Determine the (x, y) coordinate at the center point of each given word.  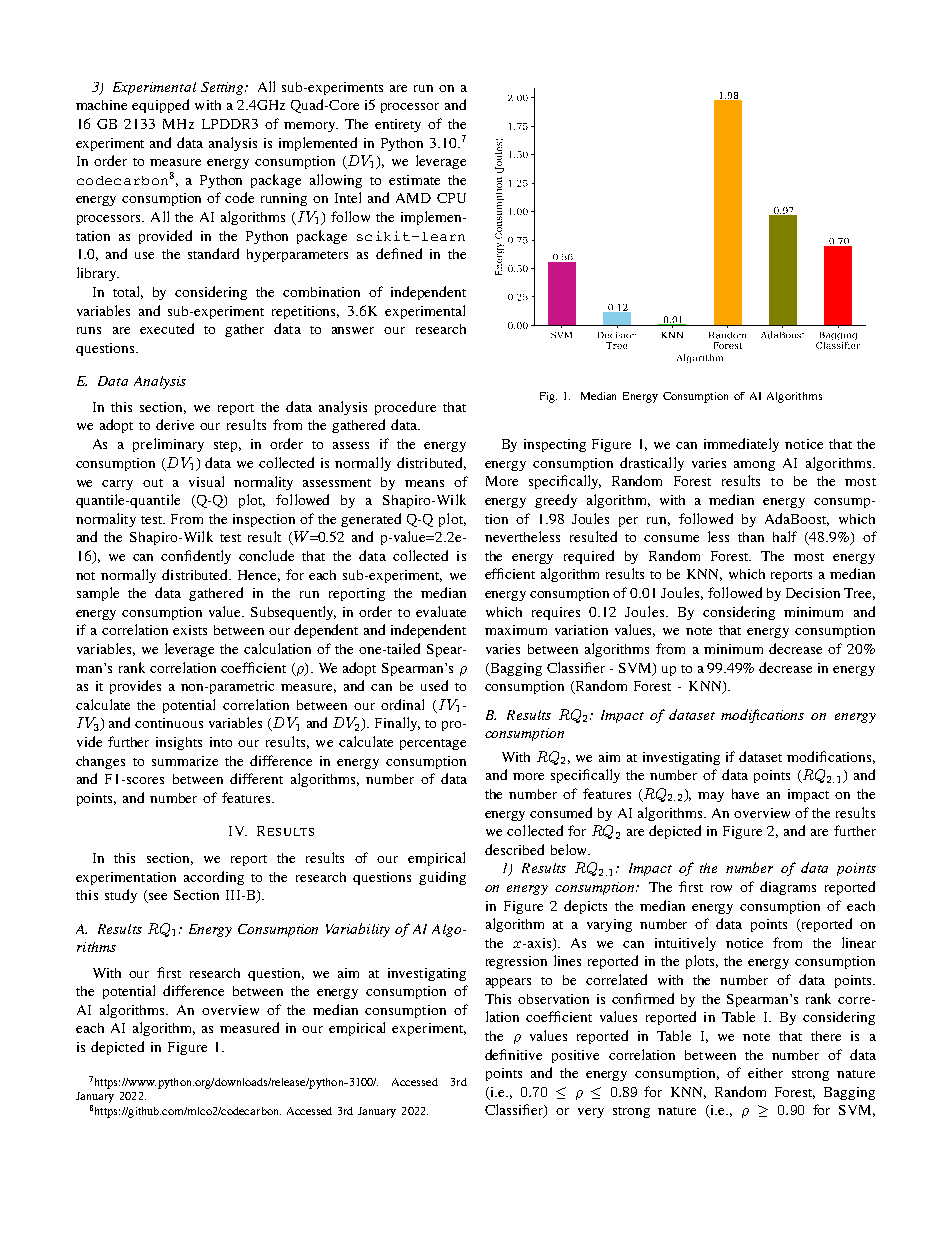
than (751, 537)
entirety (398, 125)
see (156, 898)
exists (190, 630)
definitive (513, 1054)
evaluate (441, 611)
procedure (405, 408)
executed (167, 328)
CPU (451, 198)
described (514, 849)
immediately (741, 445)
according (214, 878)
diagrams (788, 888)
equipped (160, 106)
